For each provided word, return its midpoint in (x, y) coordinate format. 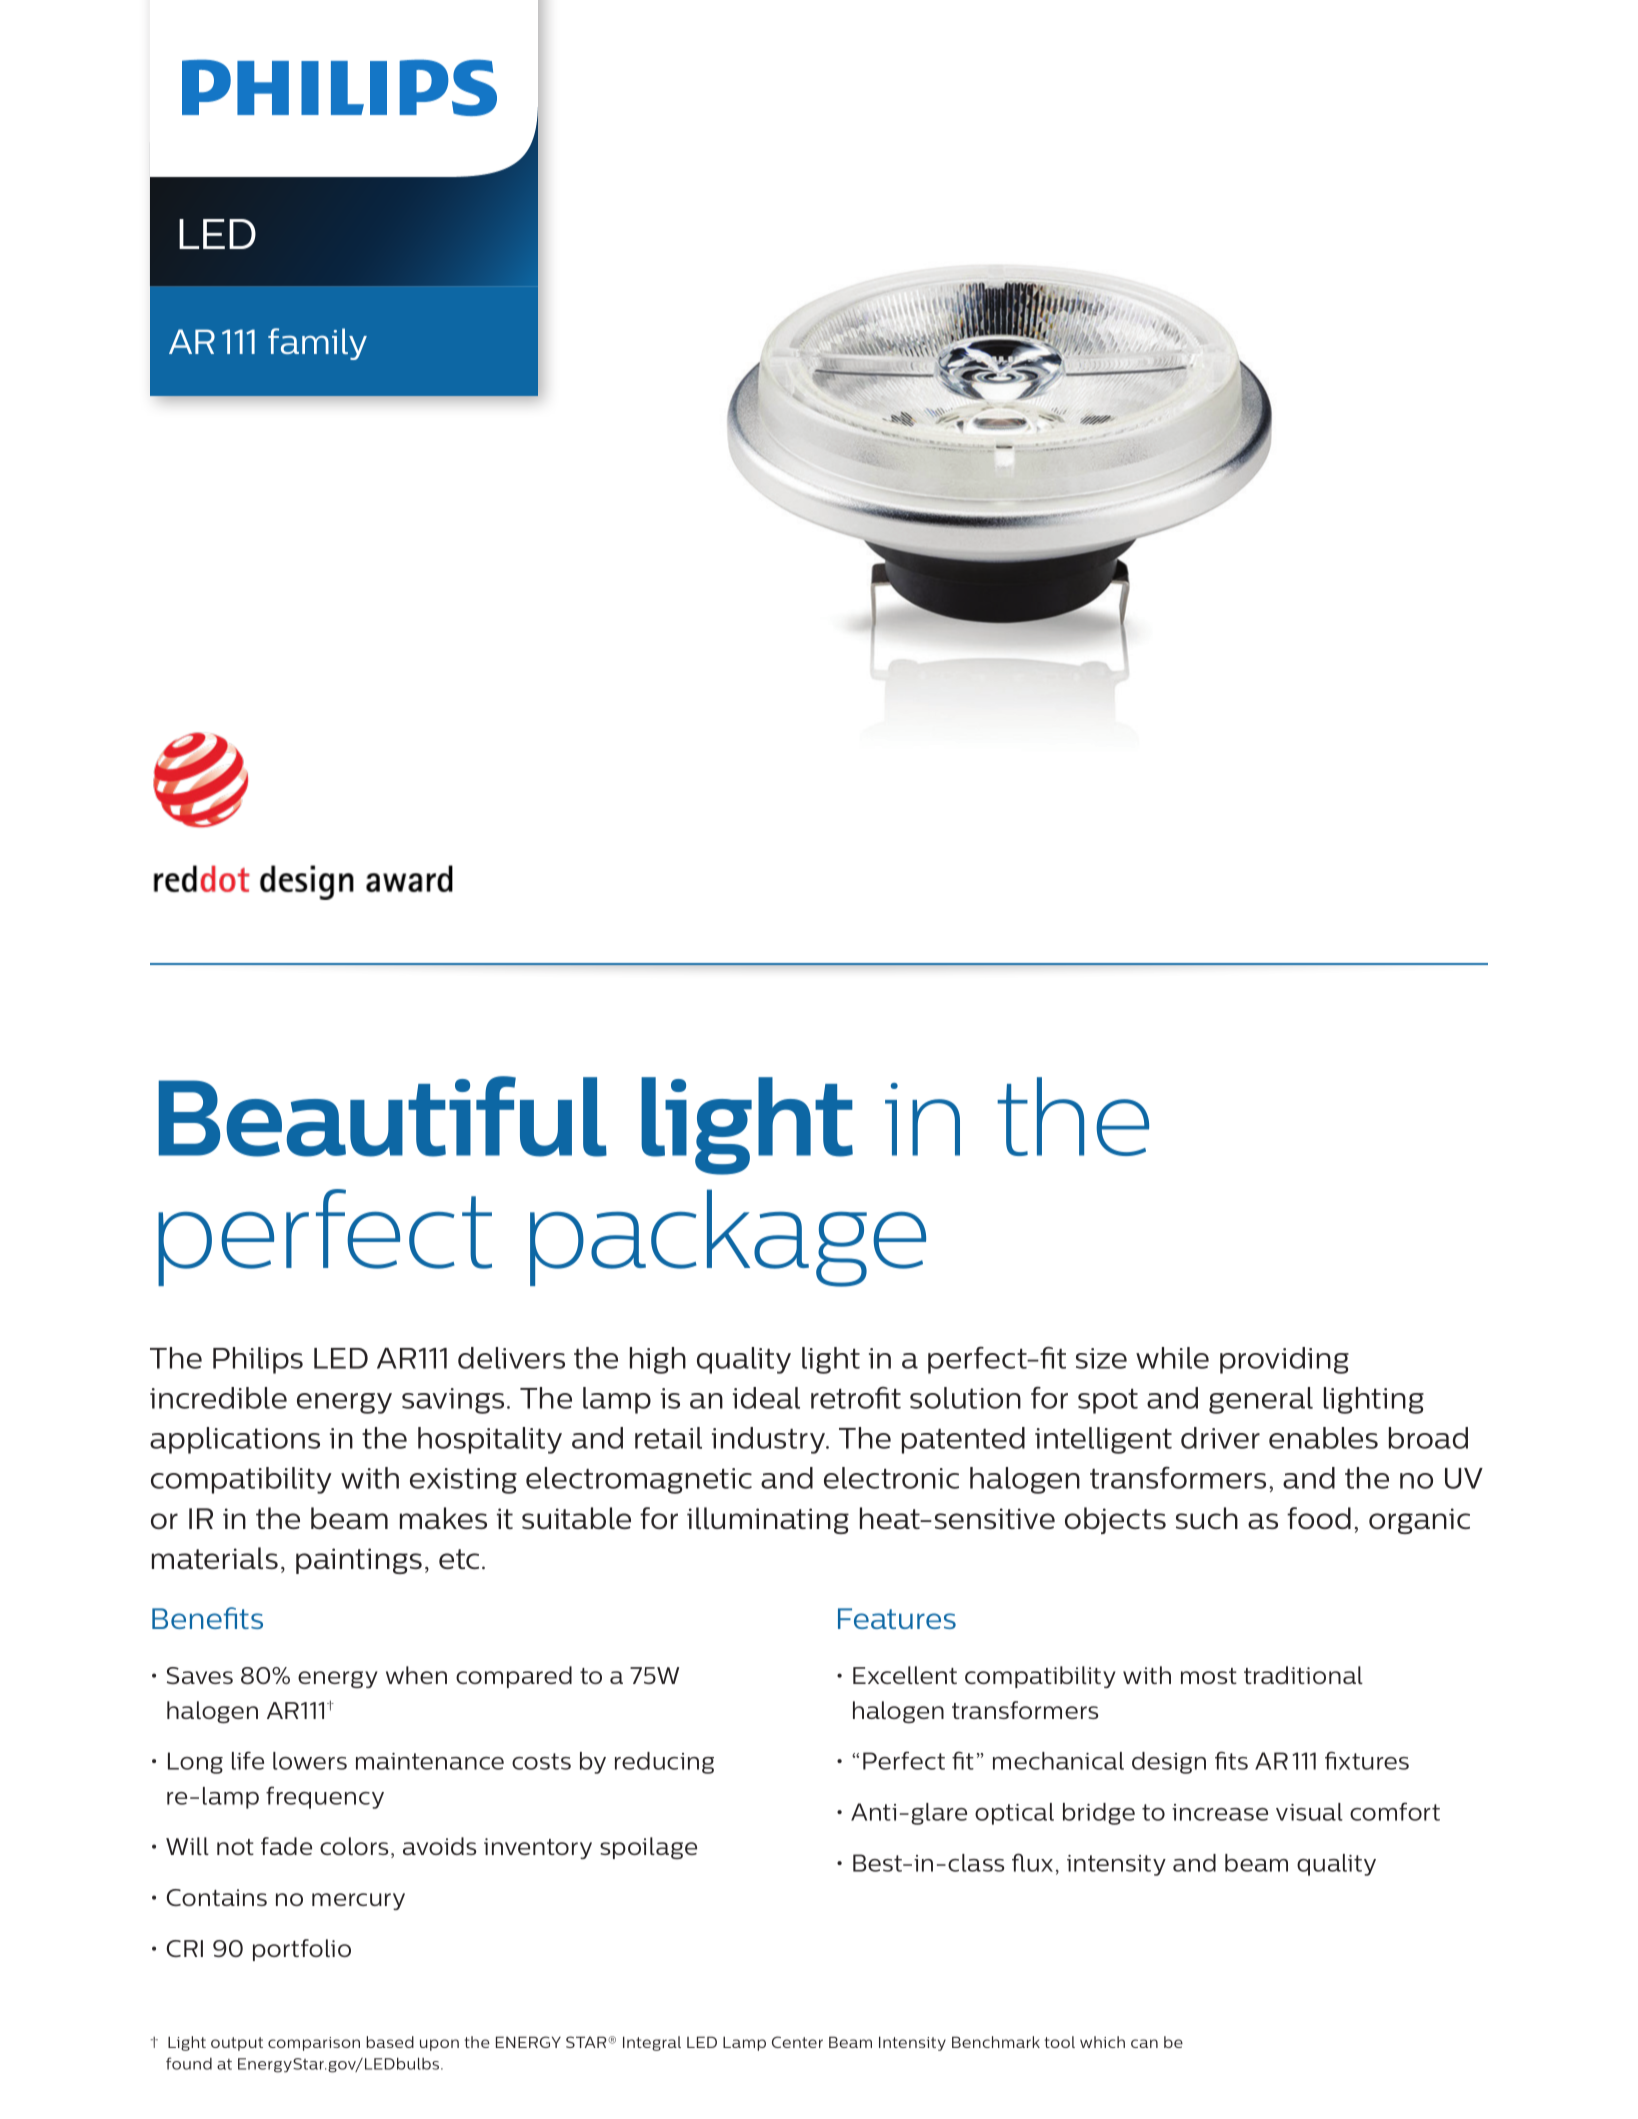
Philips (258, 1360)
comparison (314, 2044)
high (658, 1360)
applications (235, 1440)
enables (1323, 1438)
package (728, 1238)
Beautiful (383, 1116)
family (317, 344)
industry (769, 1440)
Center (797, 2042)
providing (1284, 1360)
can (1144, 2043)
